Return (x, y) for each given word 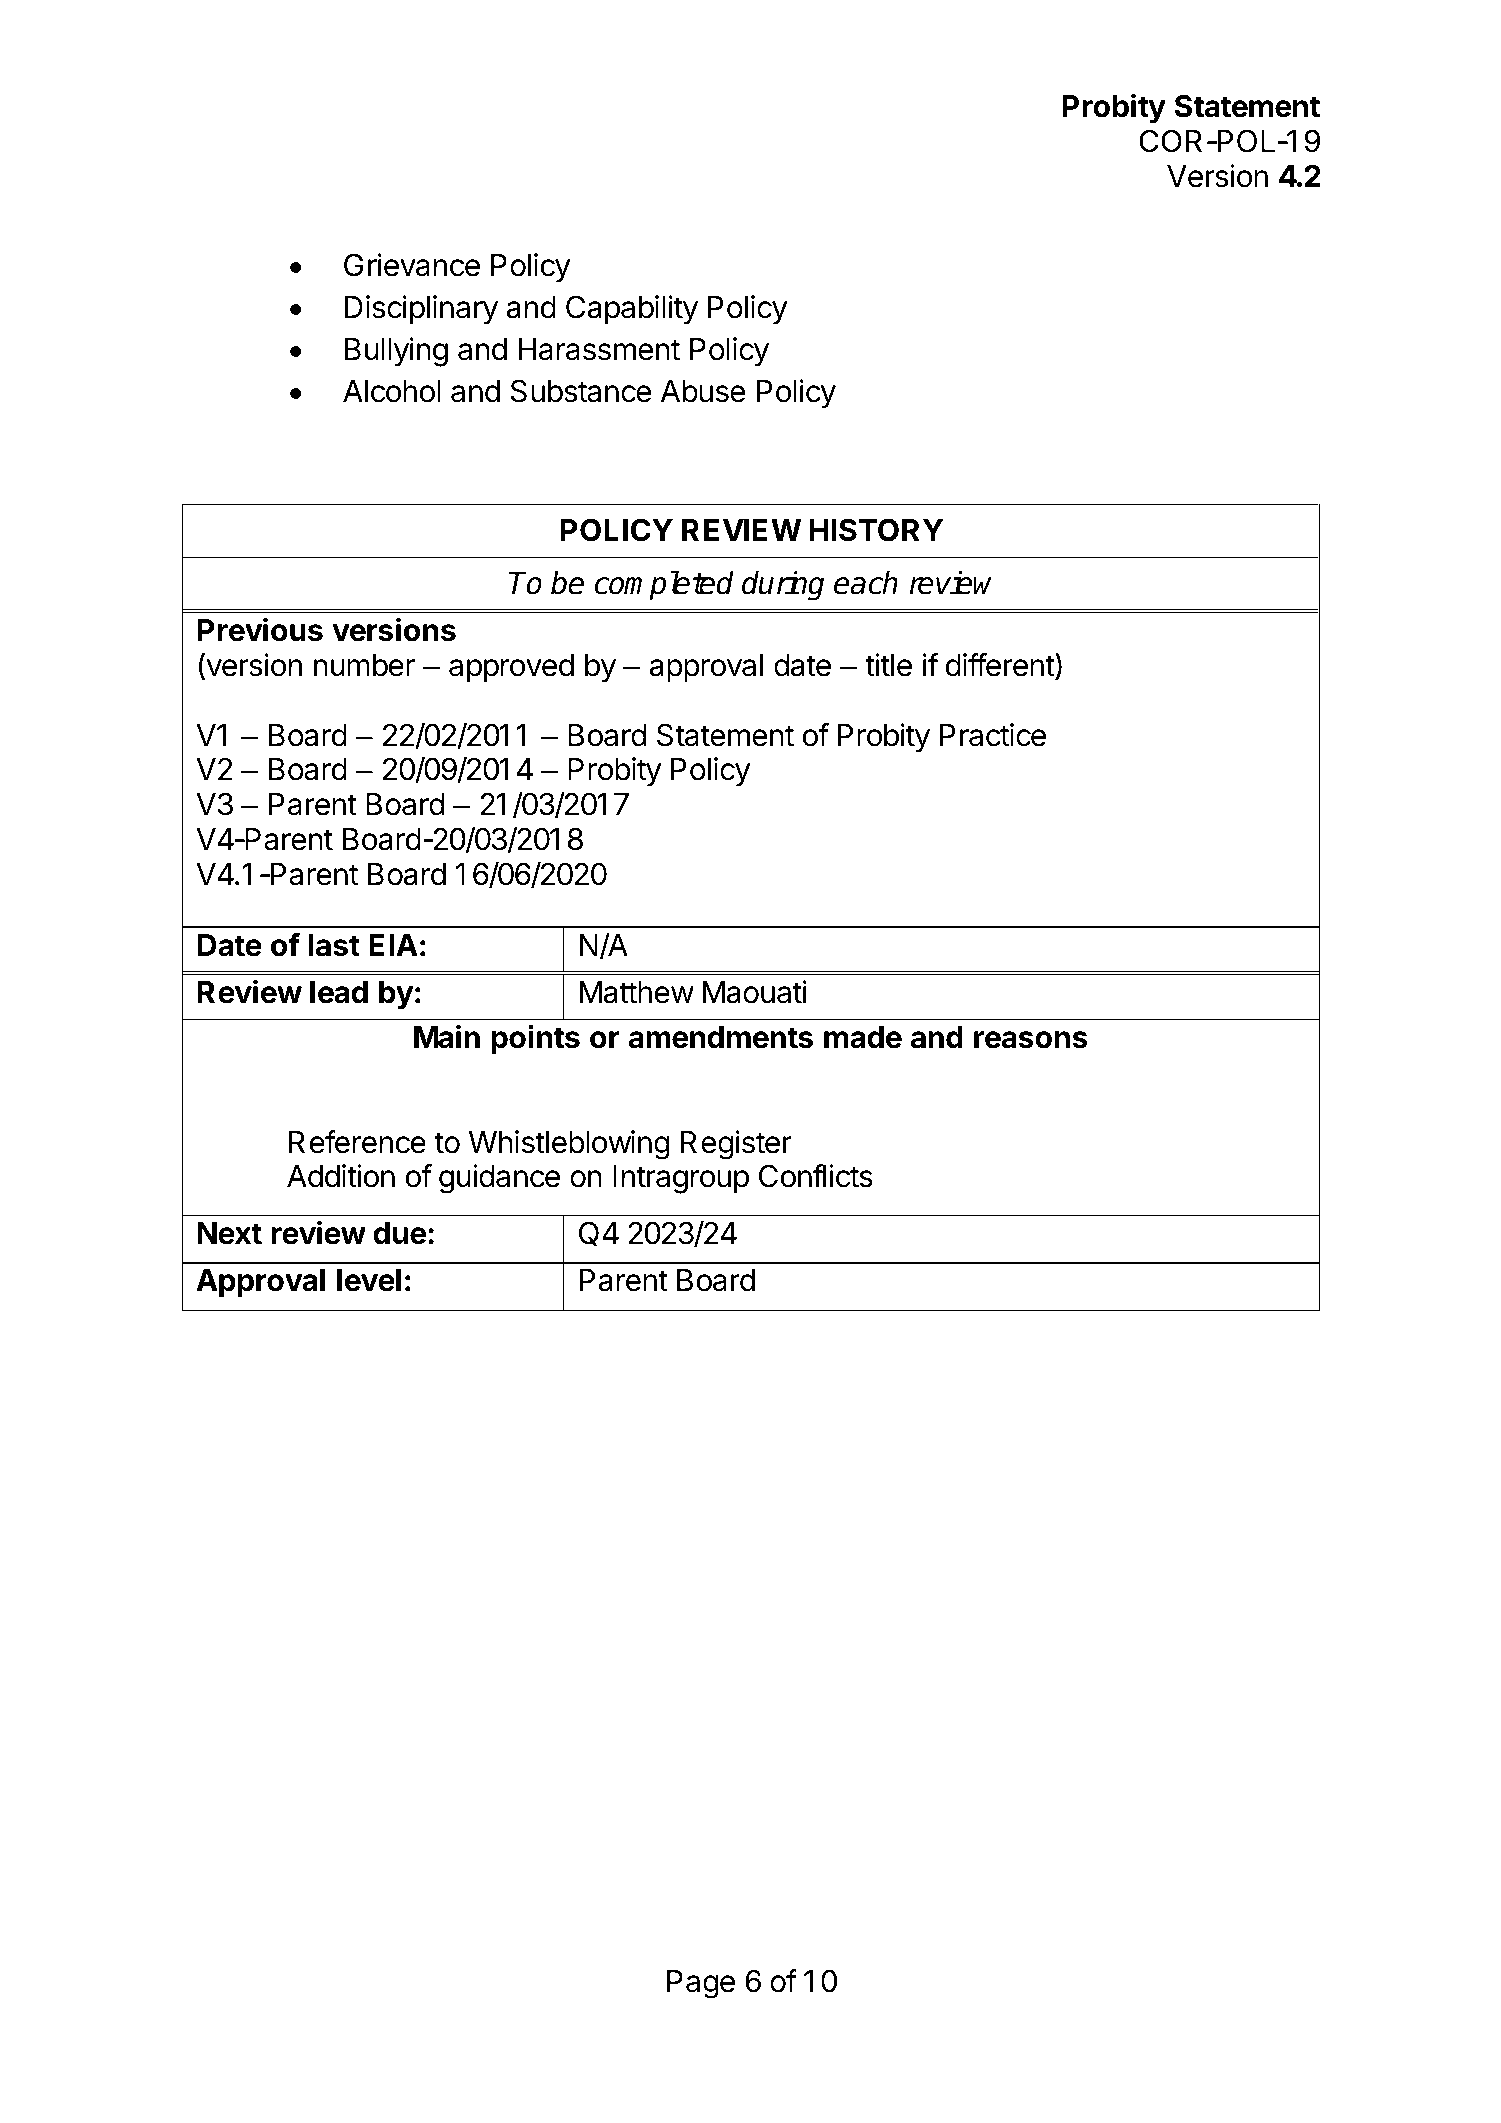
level (369, 1280)
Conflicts (816, 1176)
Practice (993, 735)
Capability (632, 310)
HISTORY (876, 530)
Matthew (637, 992)
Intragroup (681, 1179)
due (399, 1233)
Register (736, 1145)
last (334, 945)
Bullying (396, 352)
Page (701, 1984)
